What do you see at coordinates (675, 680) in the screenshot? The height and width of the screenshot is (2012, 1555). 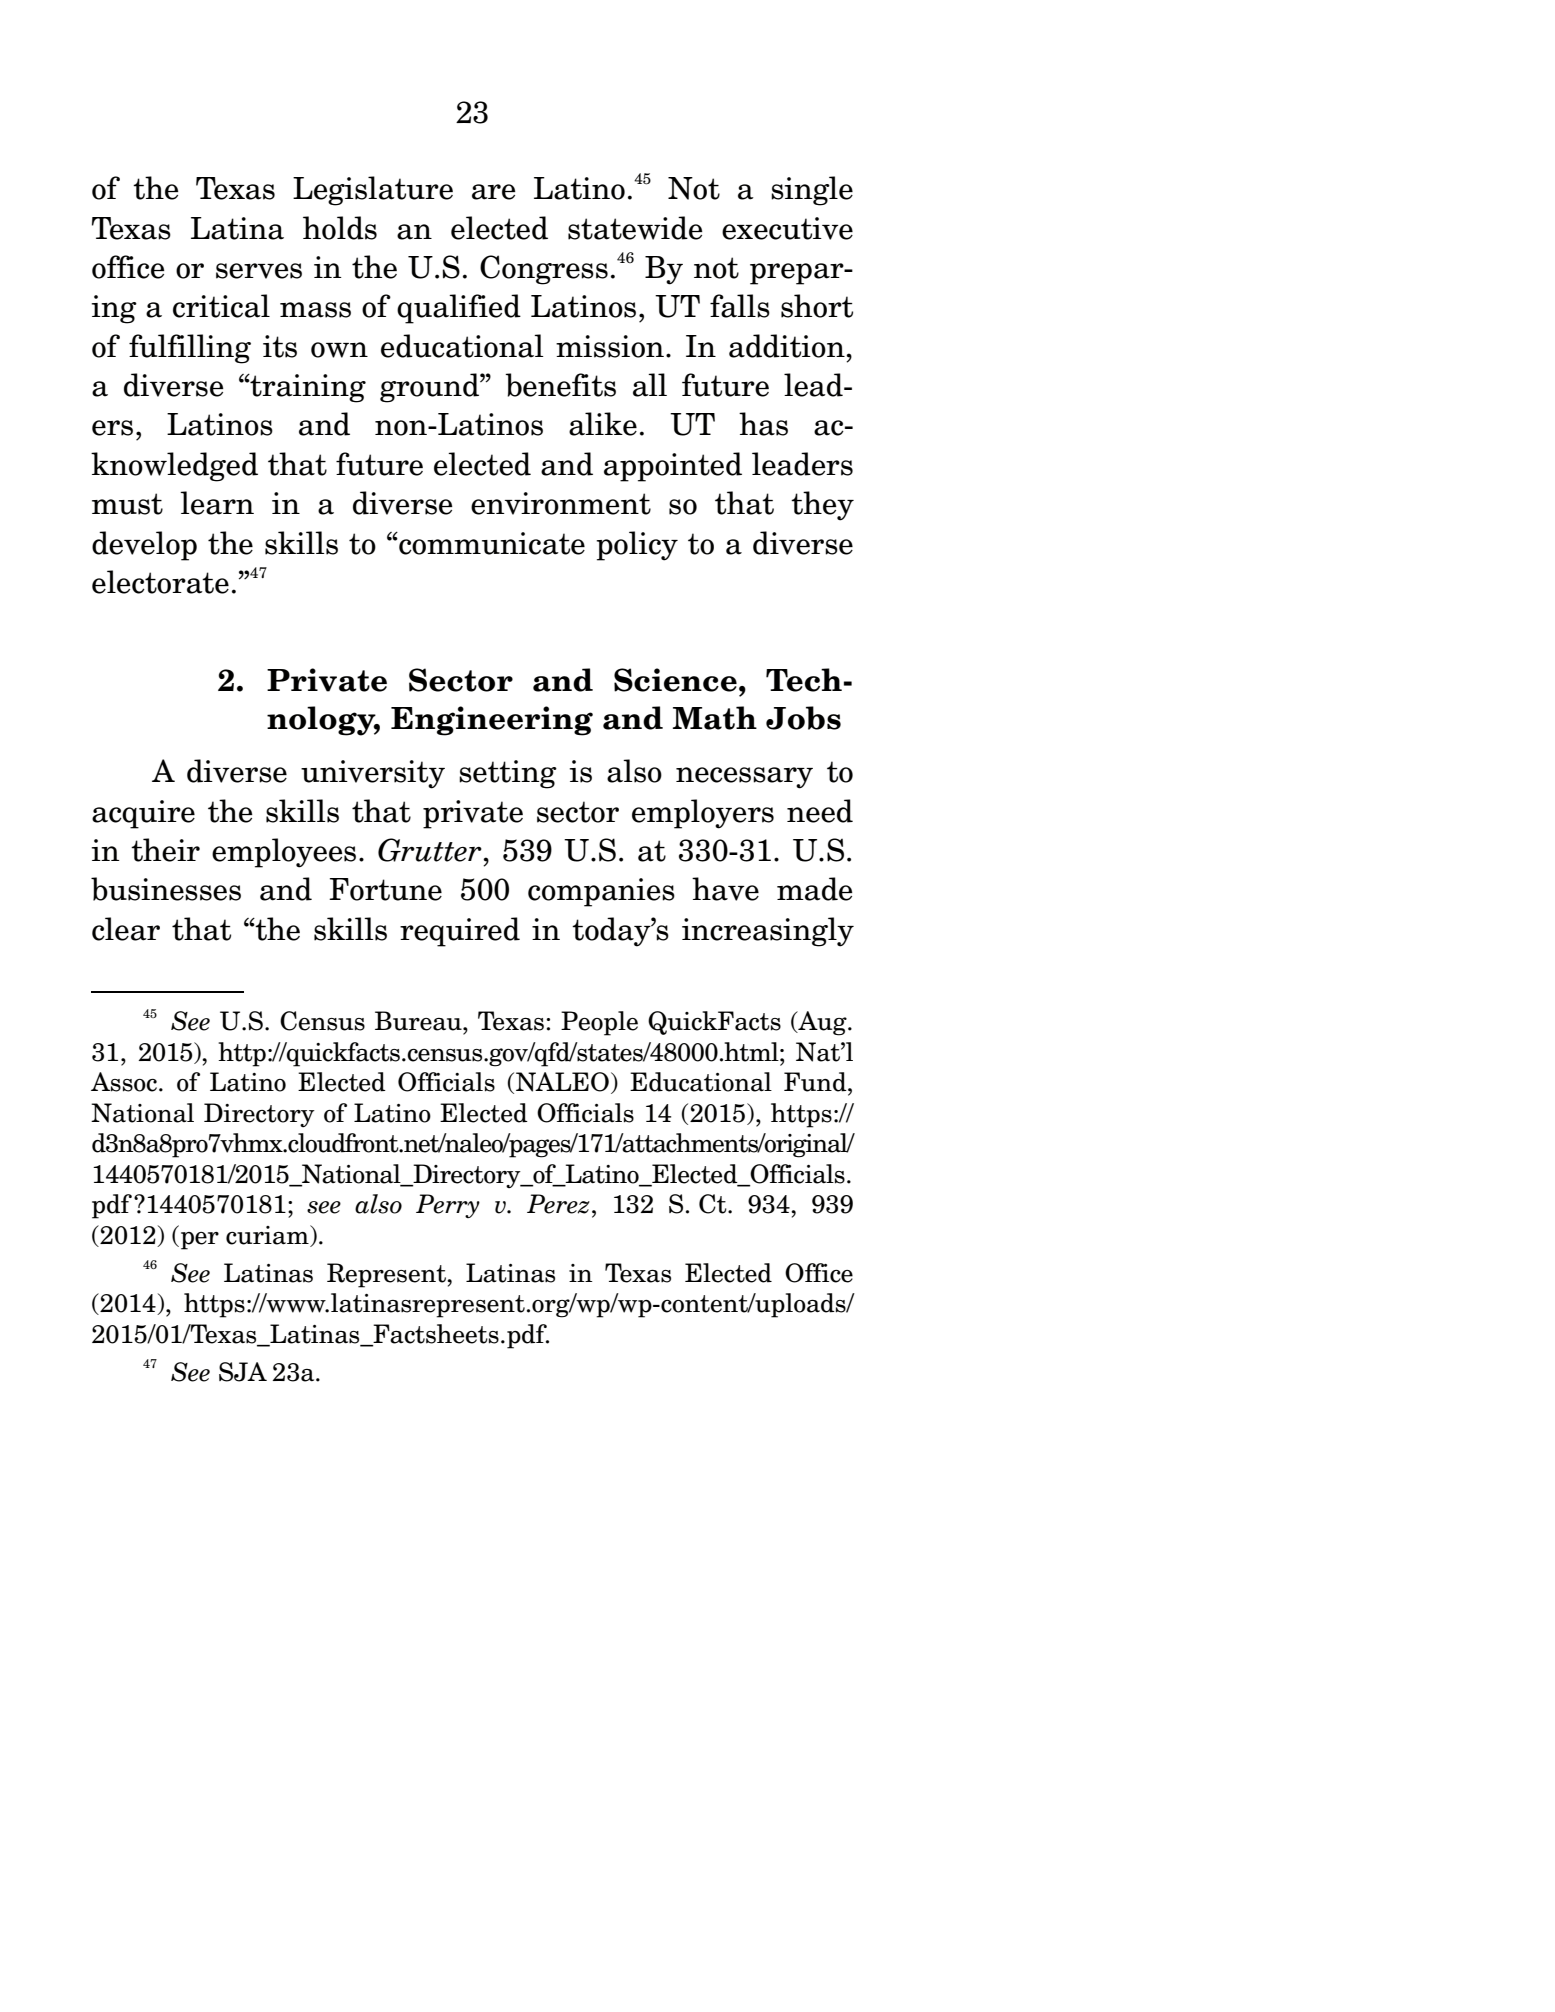 I see `Science` at bounding box center [675, 680].
